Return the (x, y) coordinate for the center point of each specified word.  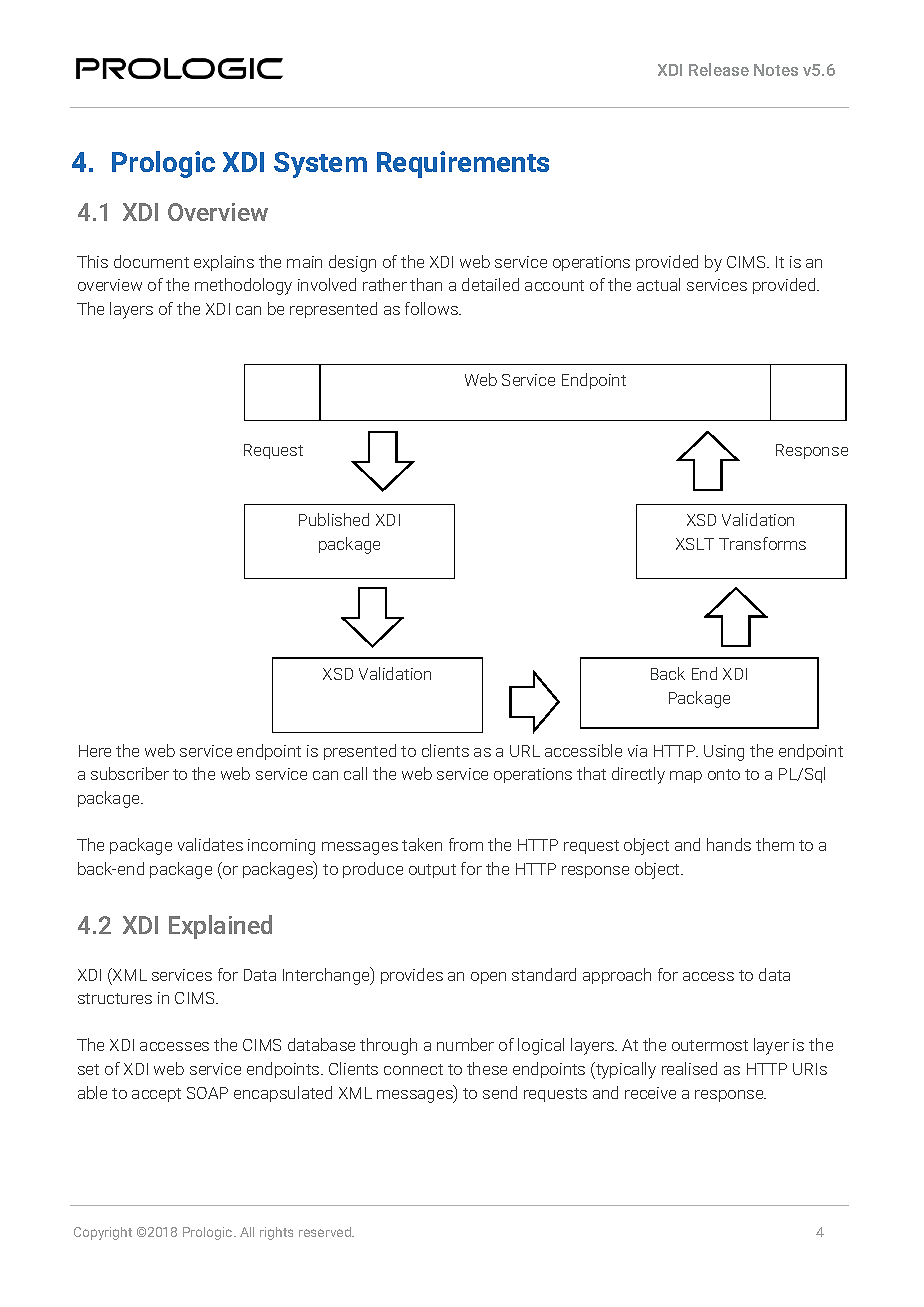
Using (724, 753)
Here (95, 751)
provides (412, 976)
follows (432, 308)
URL (525, 751)
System (320, 165)
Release (719, 69)
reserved (326, 1232)
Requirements (463, 164)
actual (658, 284)
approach (617, 976)
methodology (243, 286)
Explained (220, 927)
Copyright (103, 1233)
